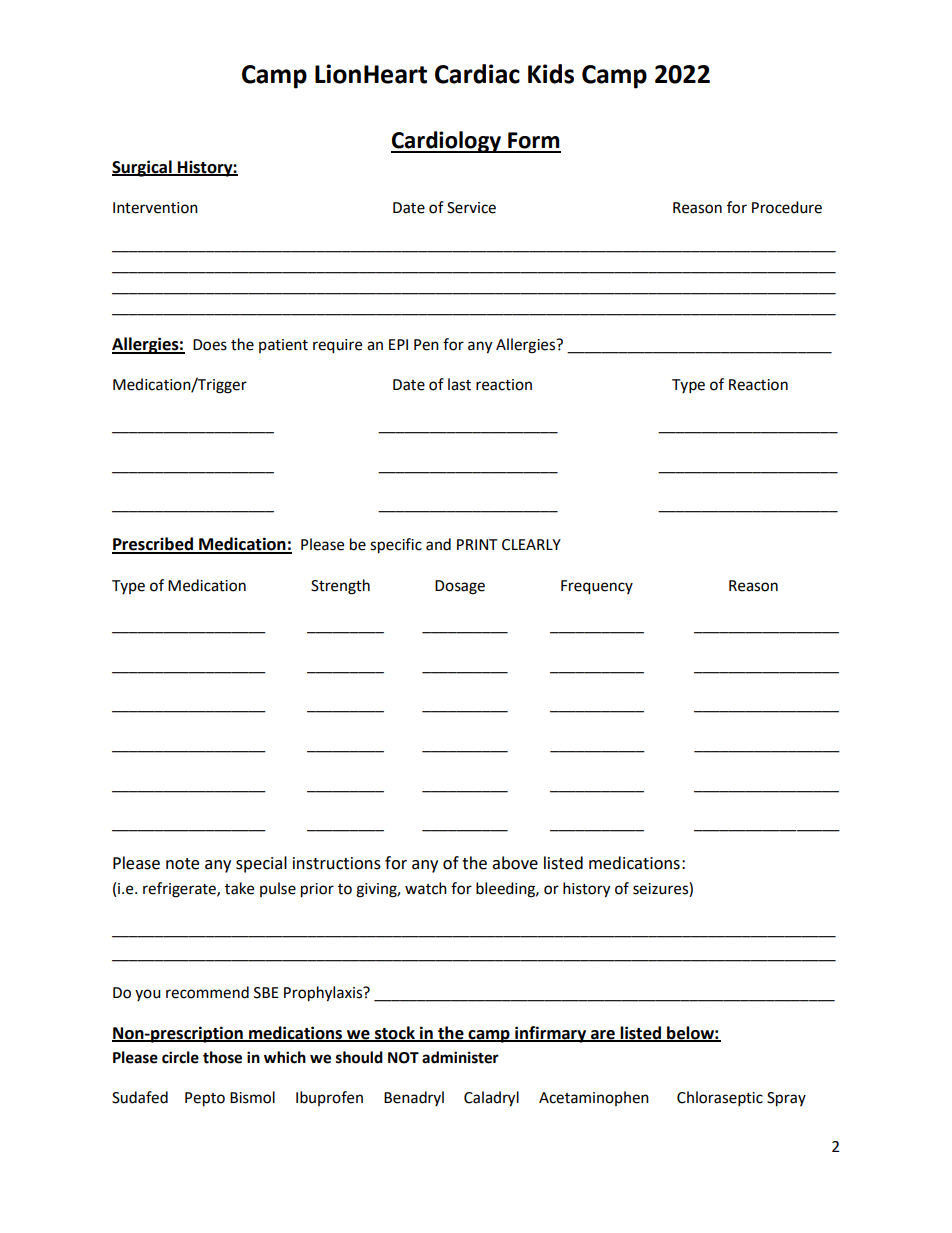  Describe the element at coordinates (143, 168) in the screenshot. I see `Surgical` at that location.
